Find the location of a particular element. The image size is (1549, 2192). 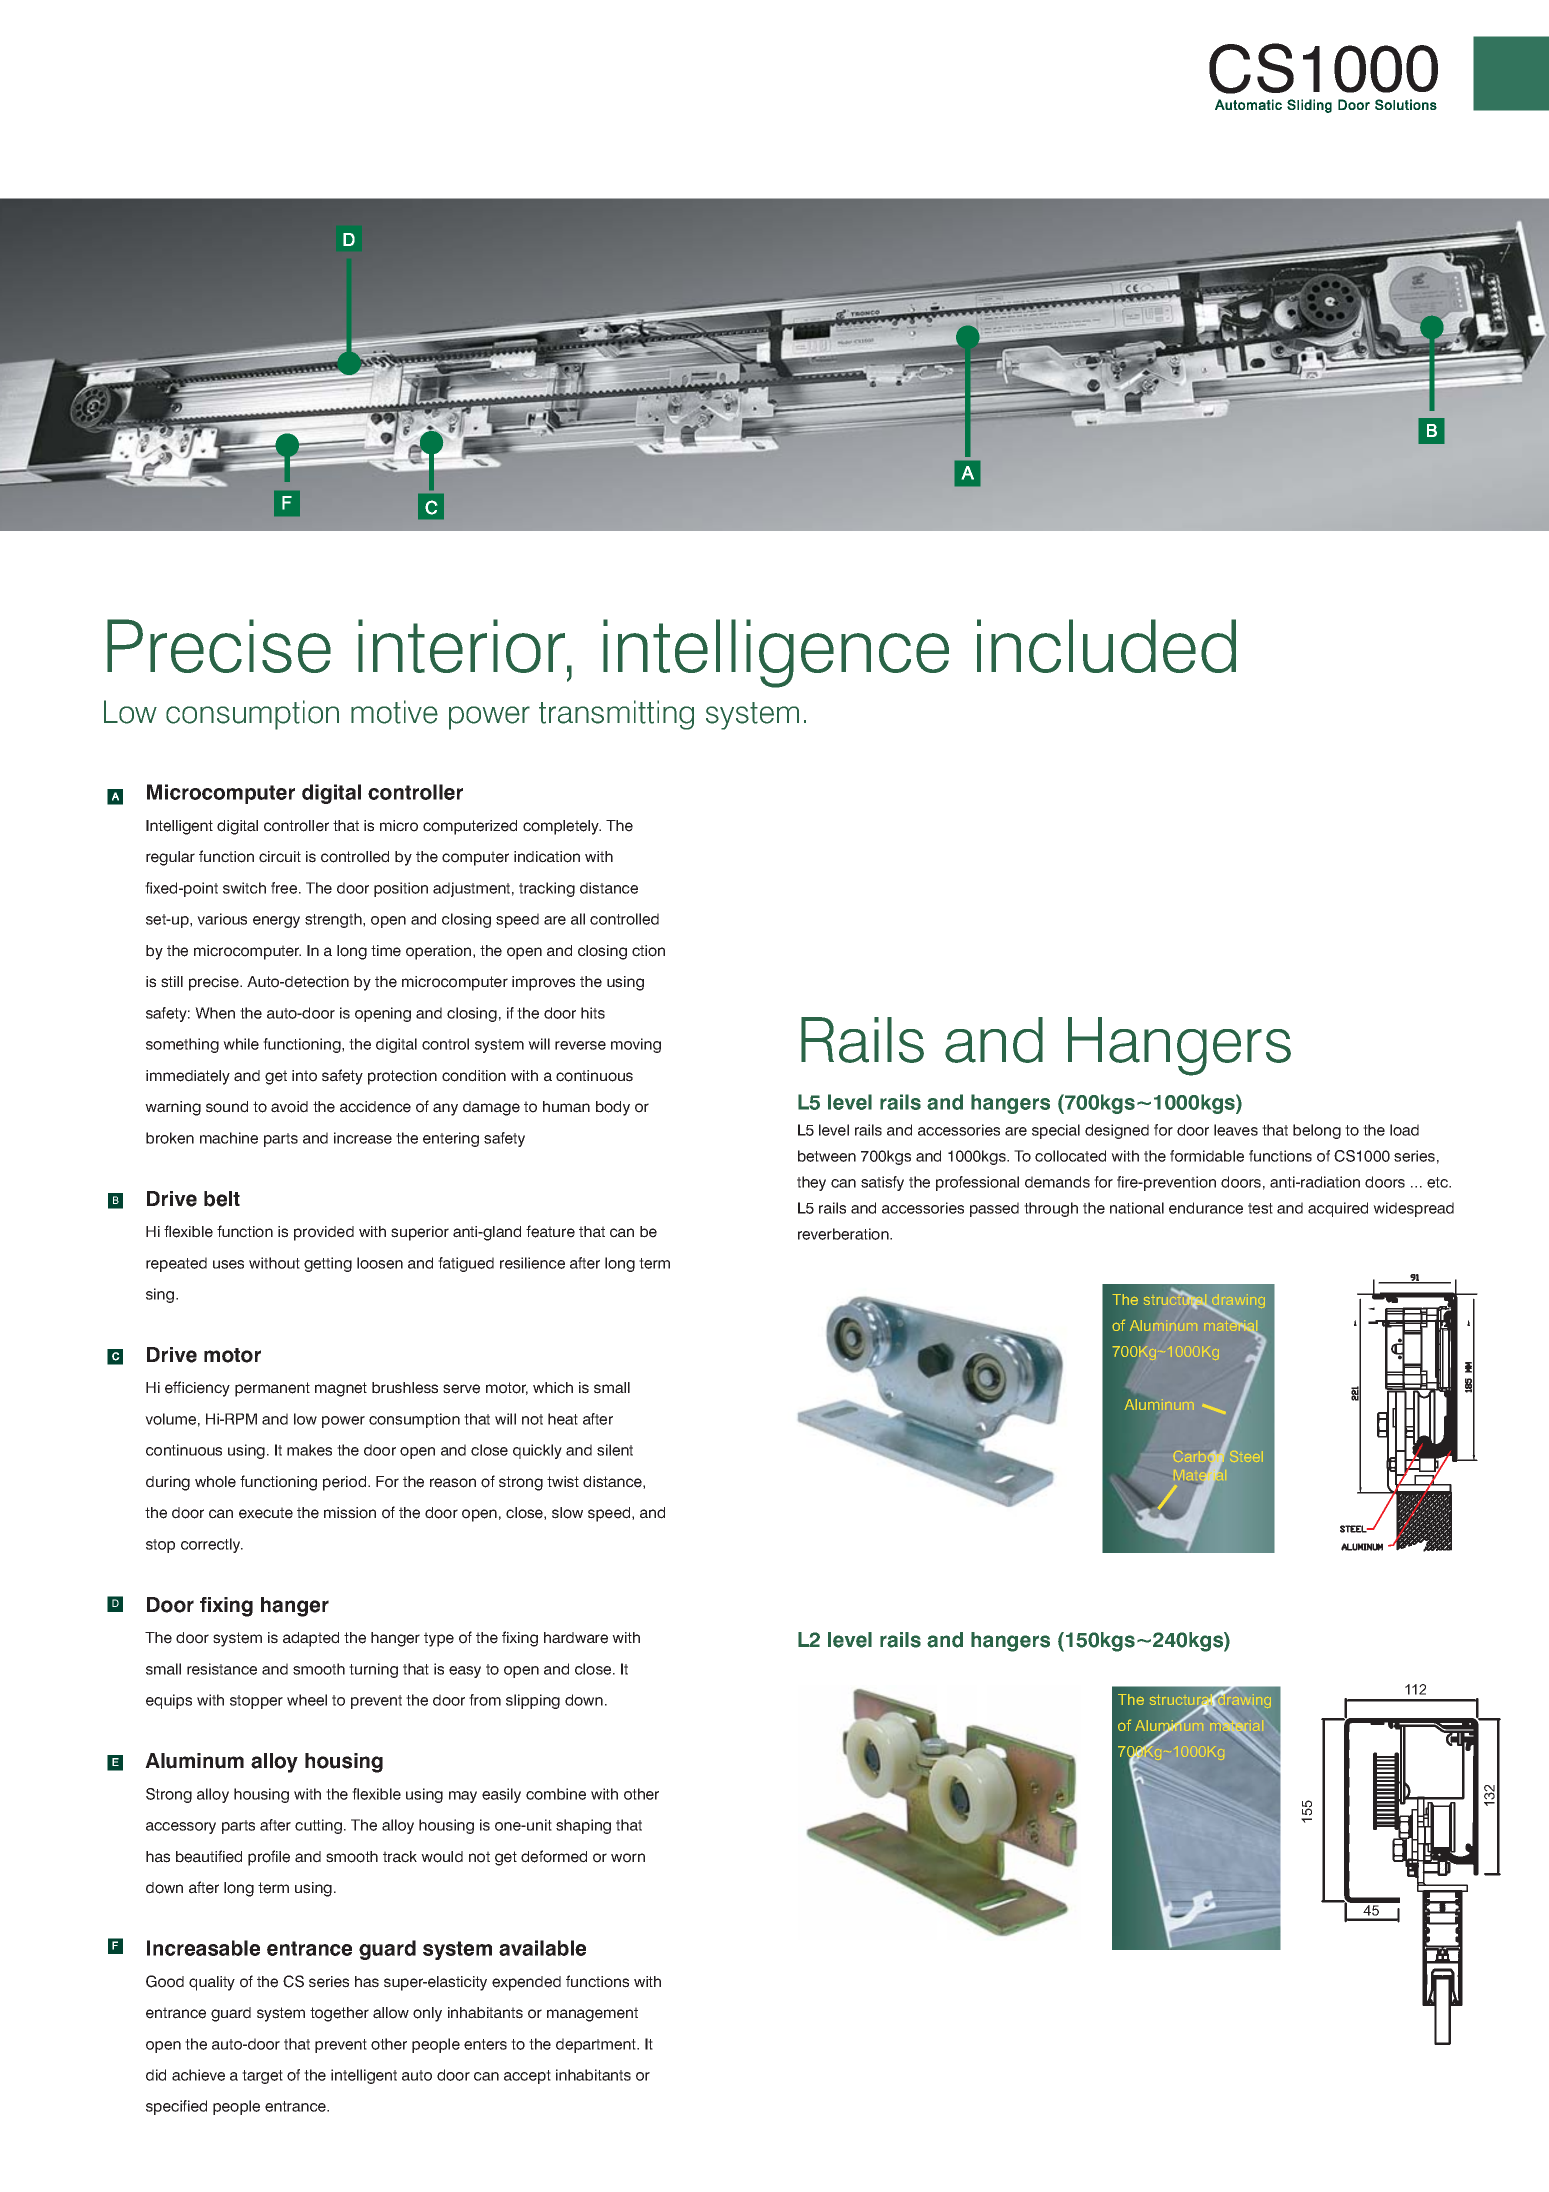

management is located at coordinates (592, 2014).
